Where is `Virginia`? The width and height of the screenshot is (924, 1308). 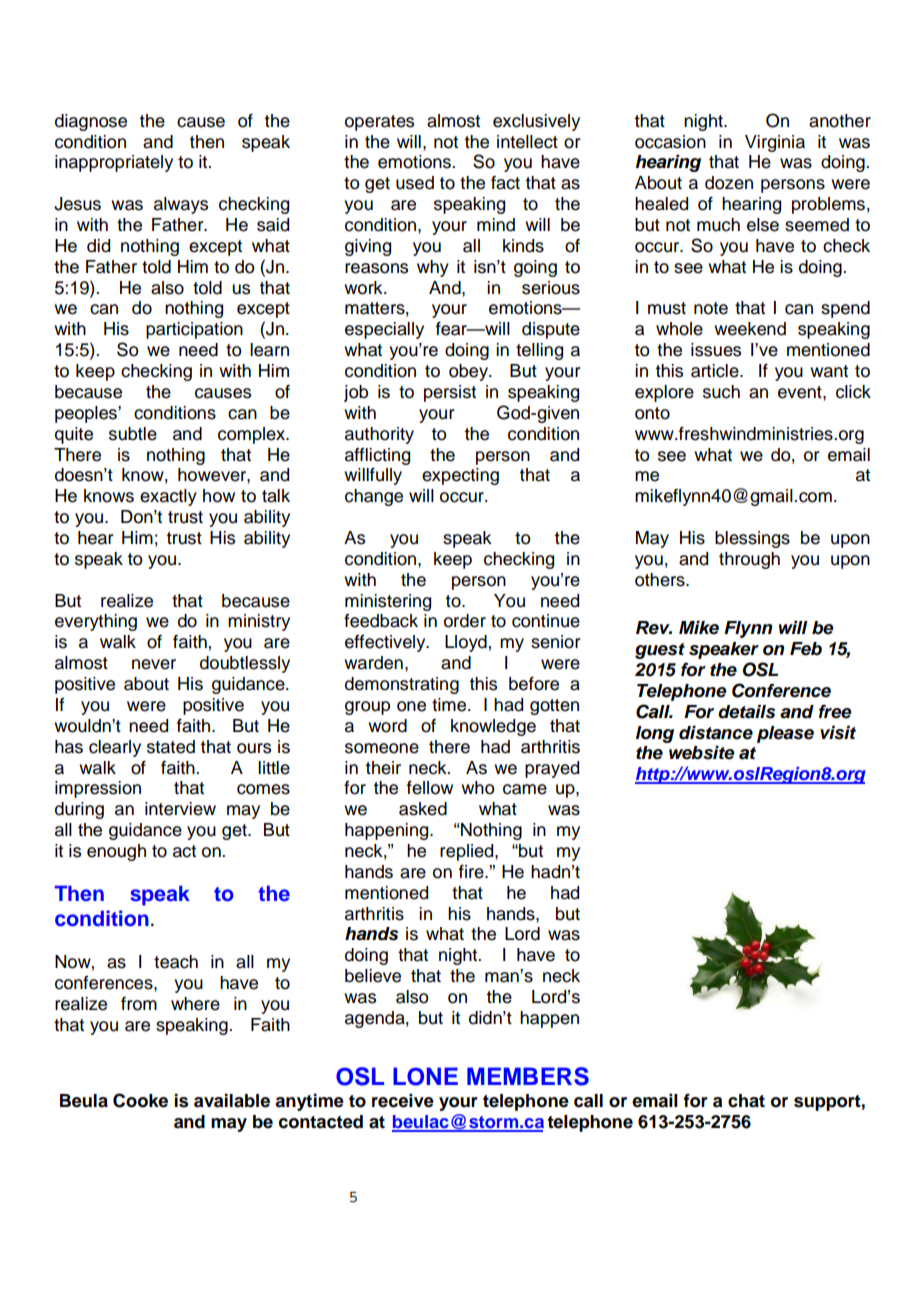
Virginia is located at coordinates (775, 143).
